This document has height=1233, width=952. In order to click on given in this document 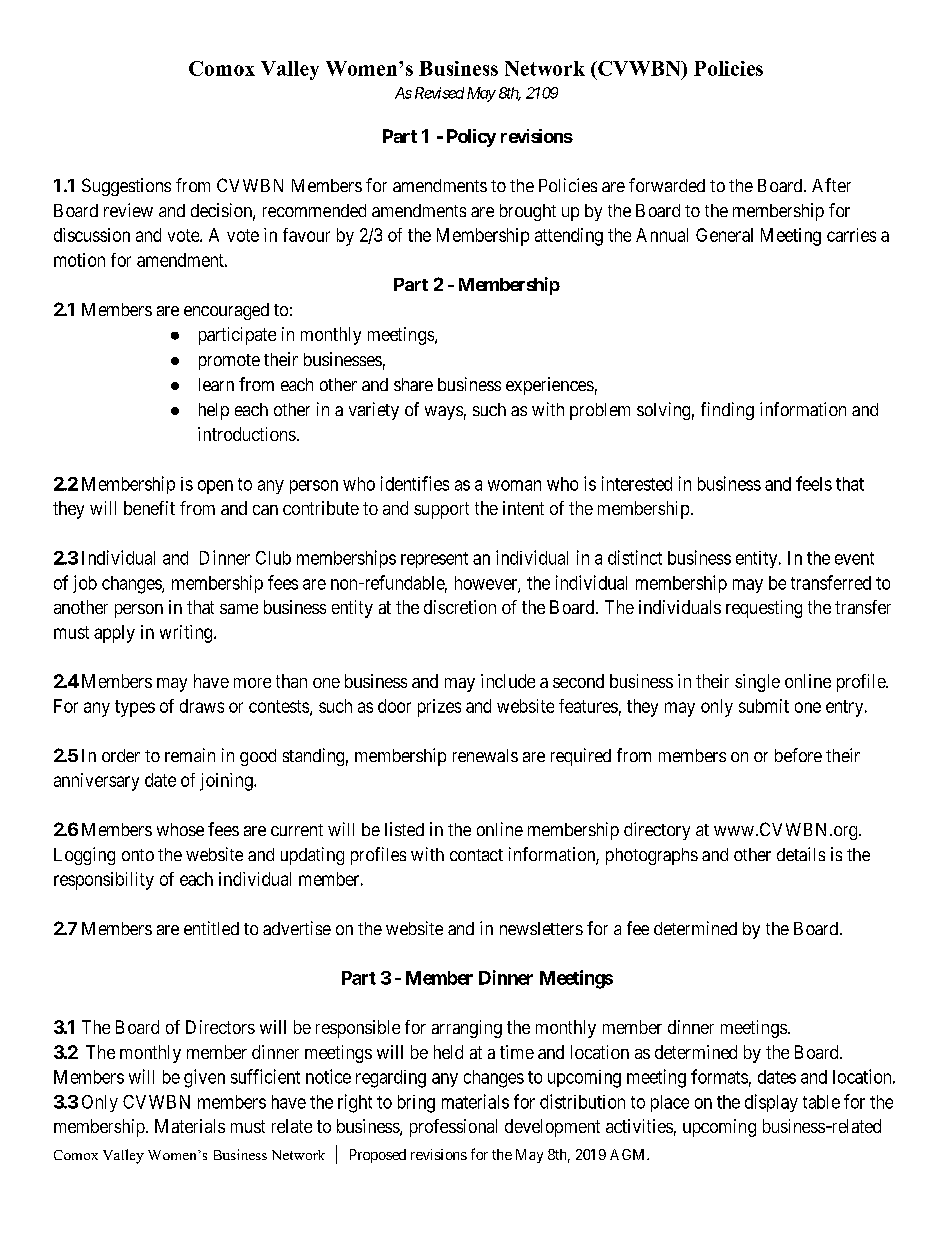, I will do `click(204, 1078)`.
